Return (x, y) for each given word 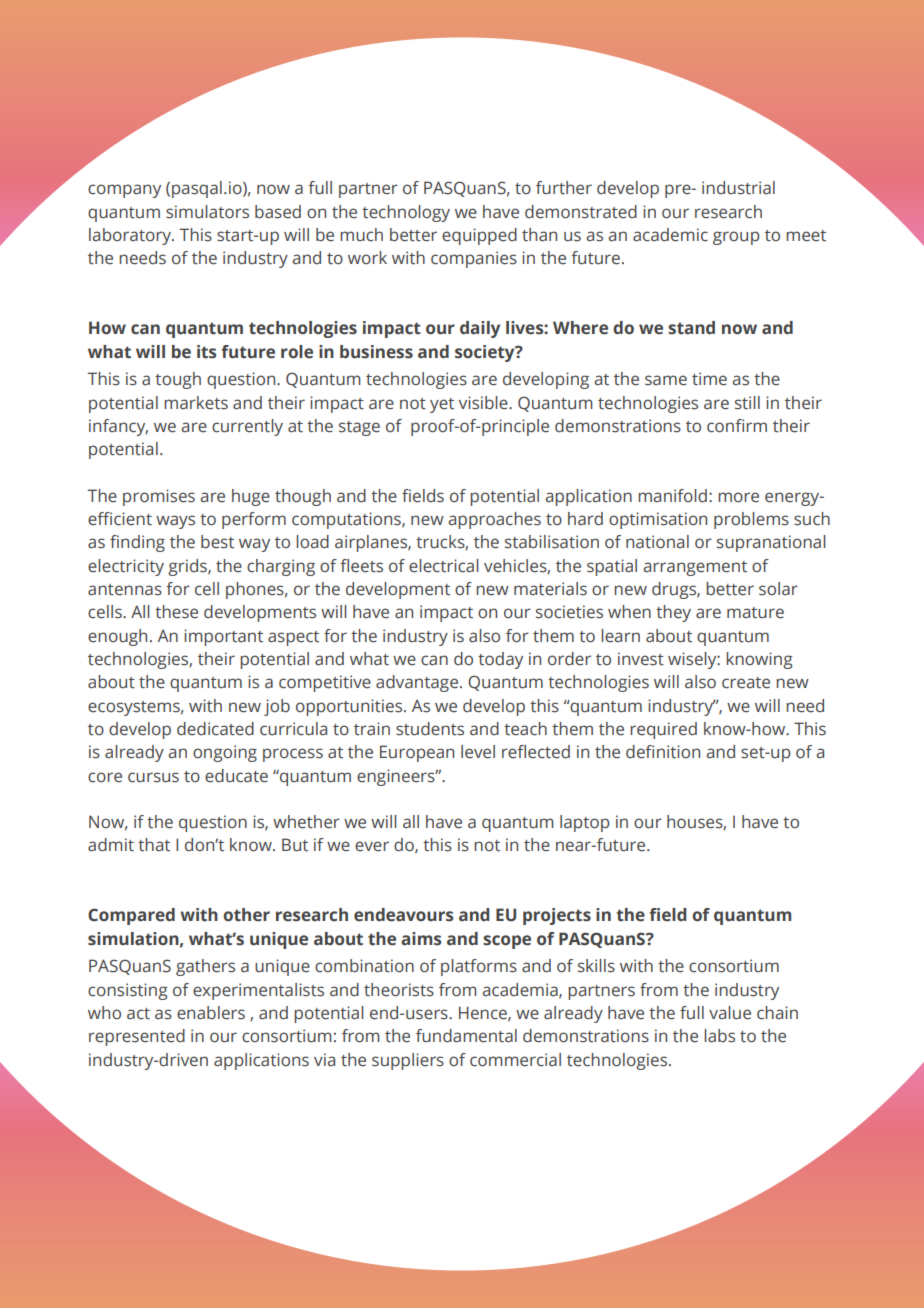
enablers (211, 1013)
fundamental (466, 1036)
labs (719, 1036)
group (736, 238)
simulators (207, 212)
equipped (479, 236)
